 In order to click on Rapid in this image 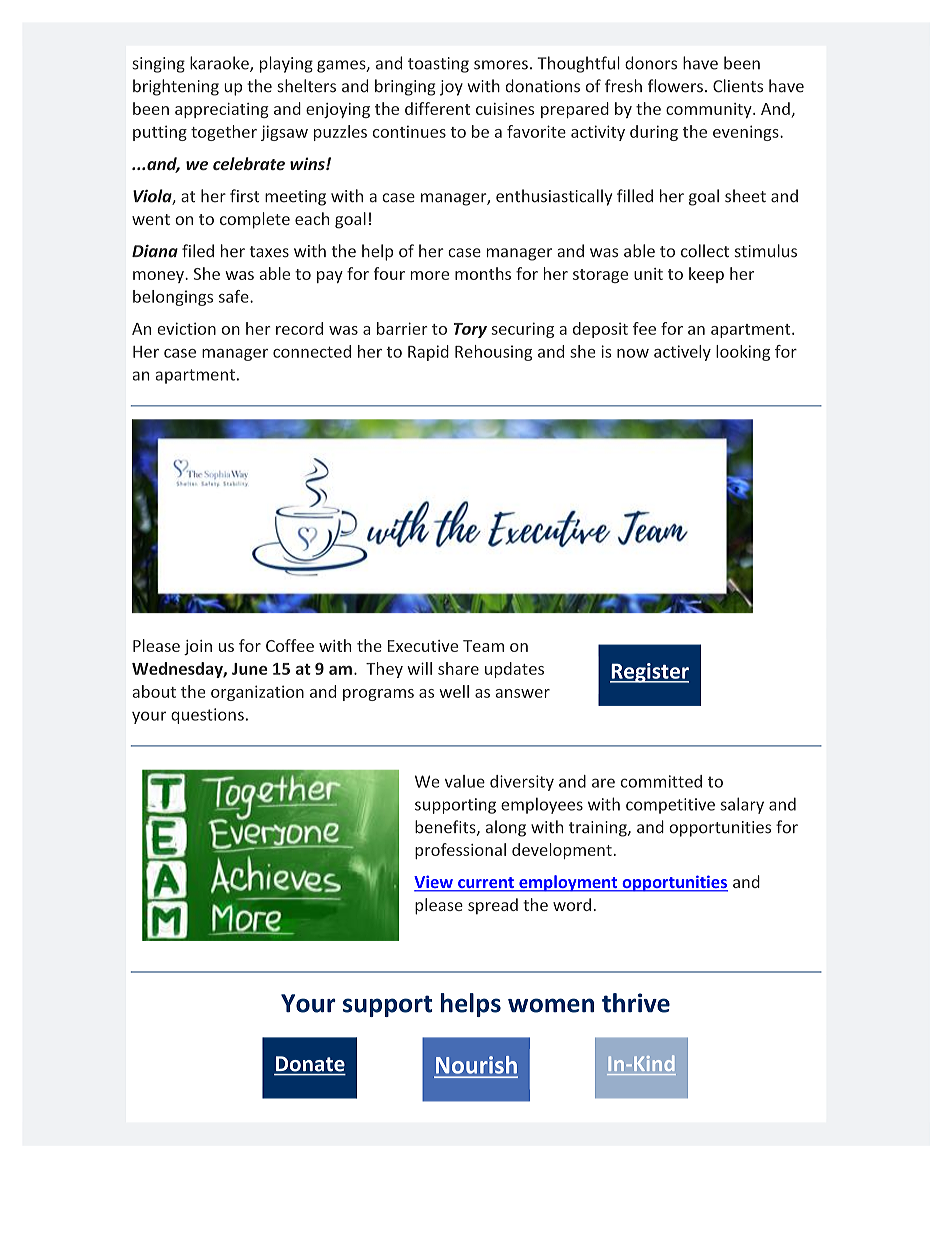, I will do `click(428, 353)`.
